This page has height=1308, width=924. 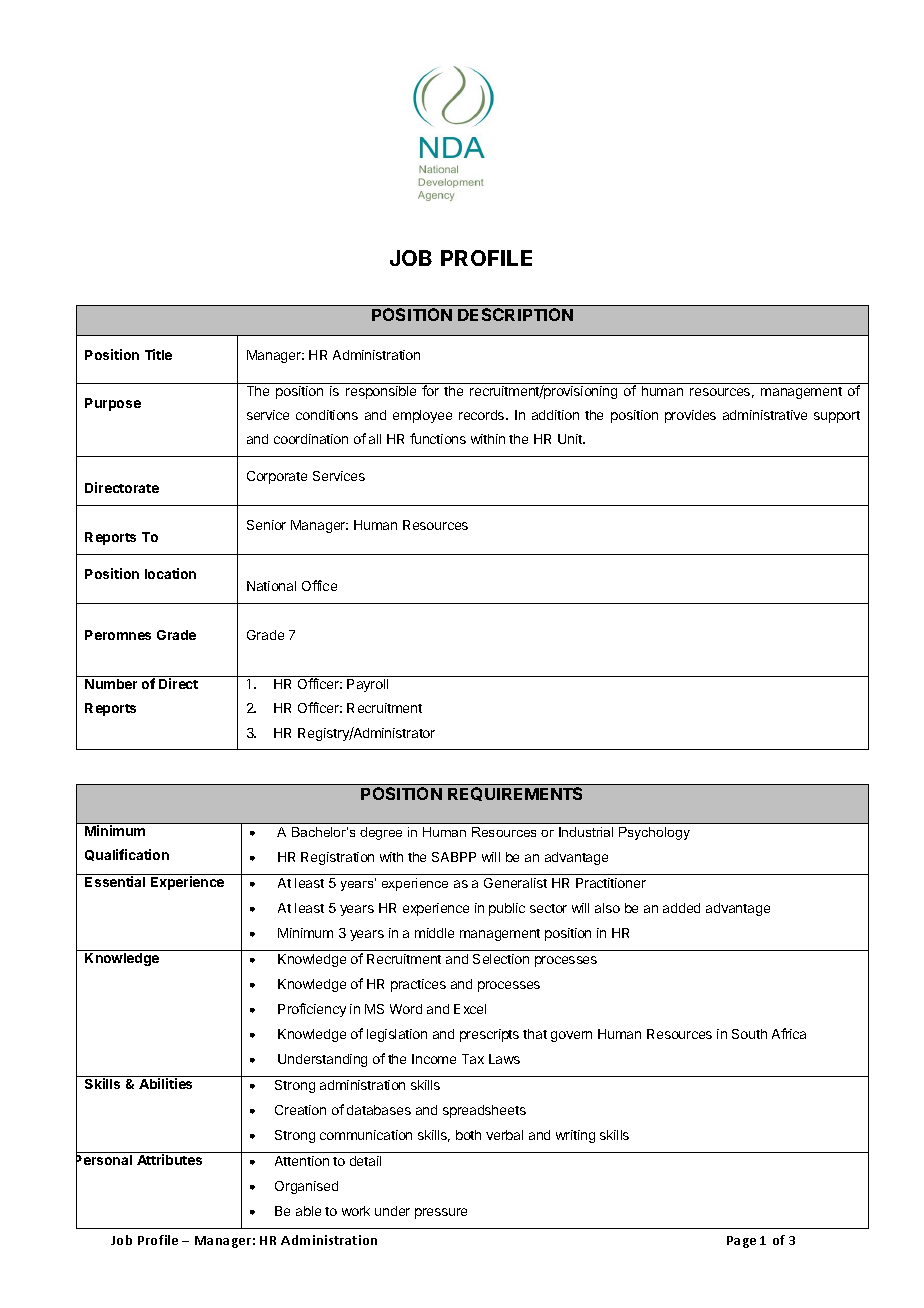 I want to click on pressure, so click(x=441, y=1213).
